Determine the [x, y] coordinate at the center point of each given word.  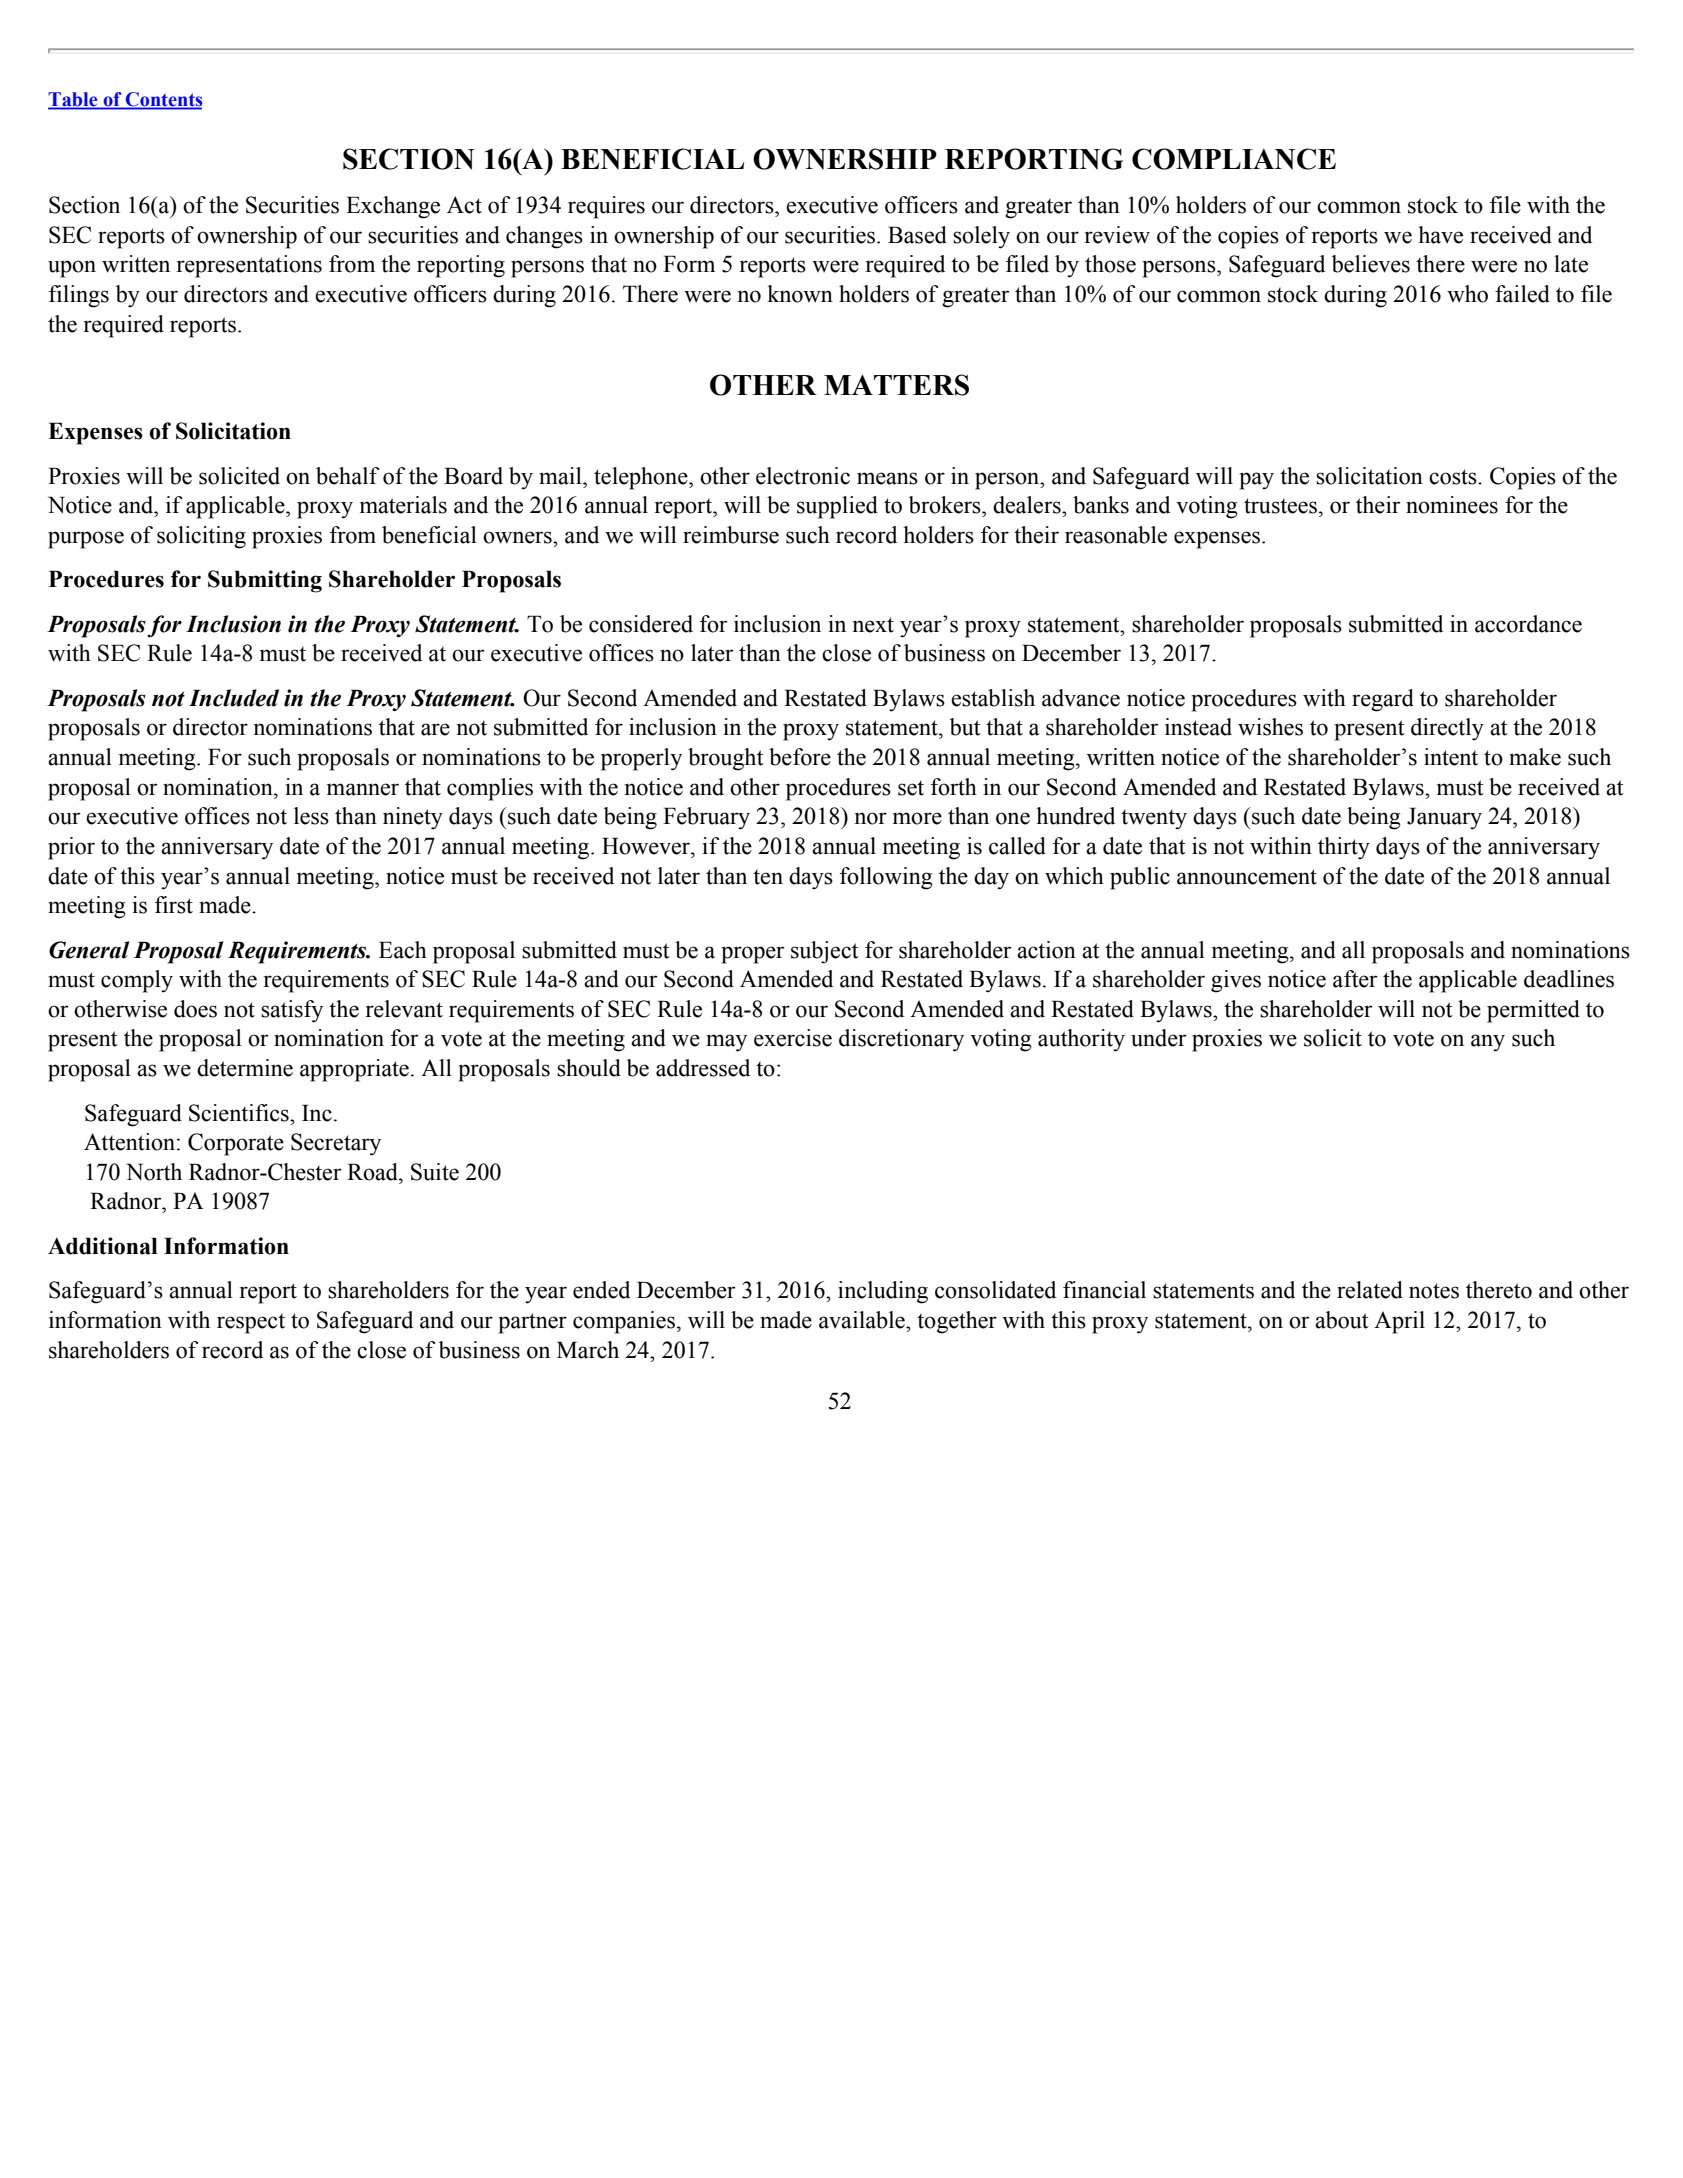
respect [251, 1323]
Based [917, 235]
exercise [793, 1038]
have [1440, 235]
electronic [803, 476]
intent [1451, 757]
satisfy [292, 1011]
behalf [347, 476]
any [1488, 1043]
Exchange [393, 207]
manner [363, 789]
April [1399, 1322]
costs [1454, 477]
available [863, 1320]
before [800, 757]
